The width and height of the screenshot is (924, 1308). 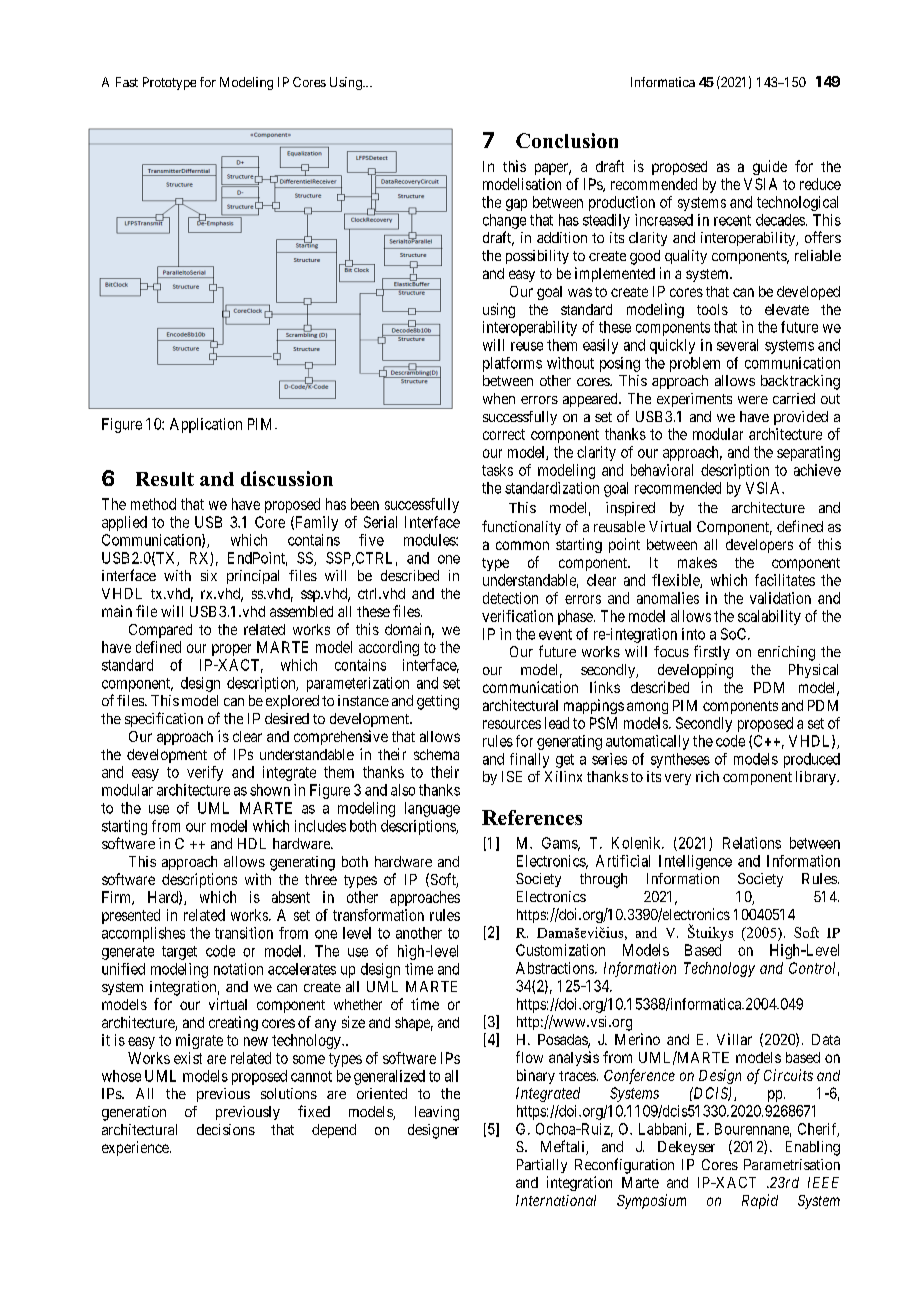 What do you see at coordinates (127, 82) in the screenshot?
I see `Fast` at bounding box center [127, 82].
